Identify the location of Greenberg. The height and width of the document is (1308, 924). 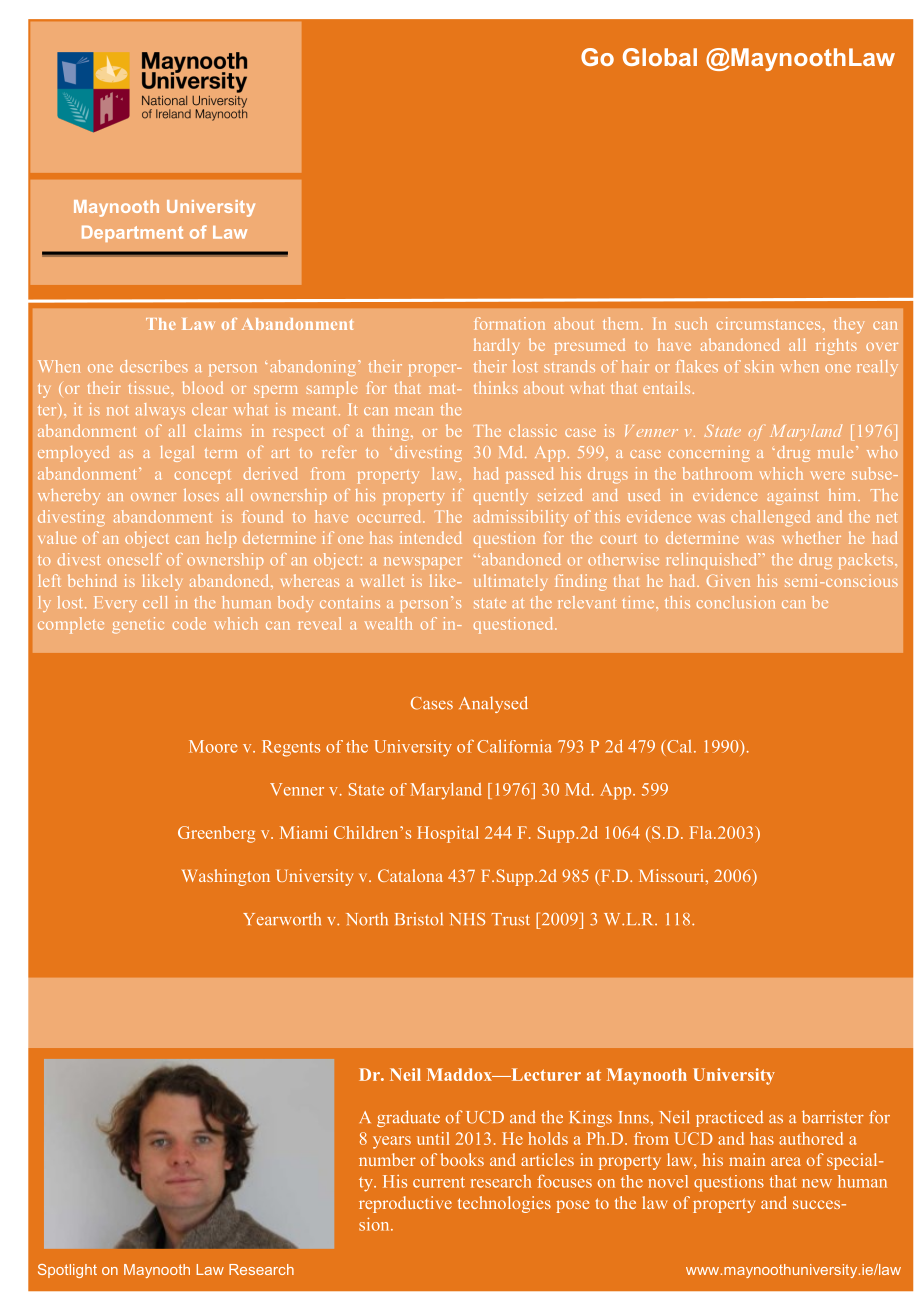
(216, 834).
